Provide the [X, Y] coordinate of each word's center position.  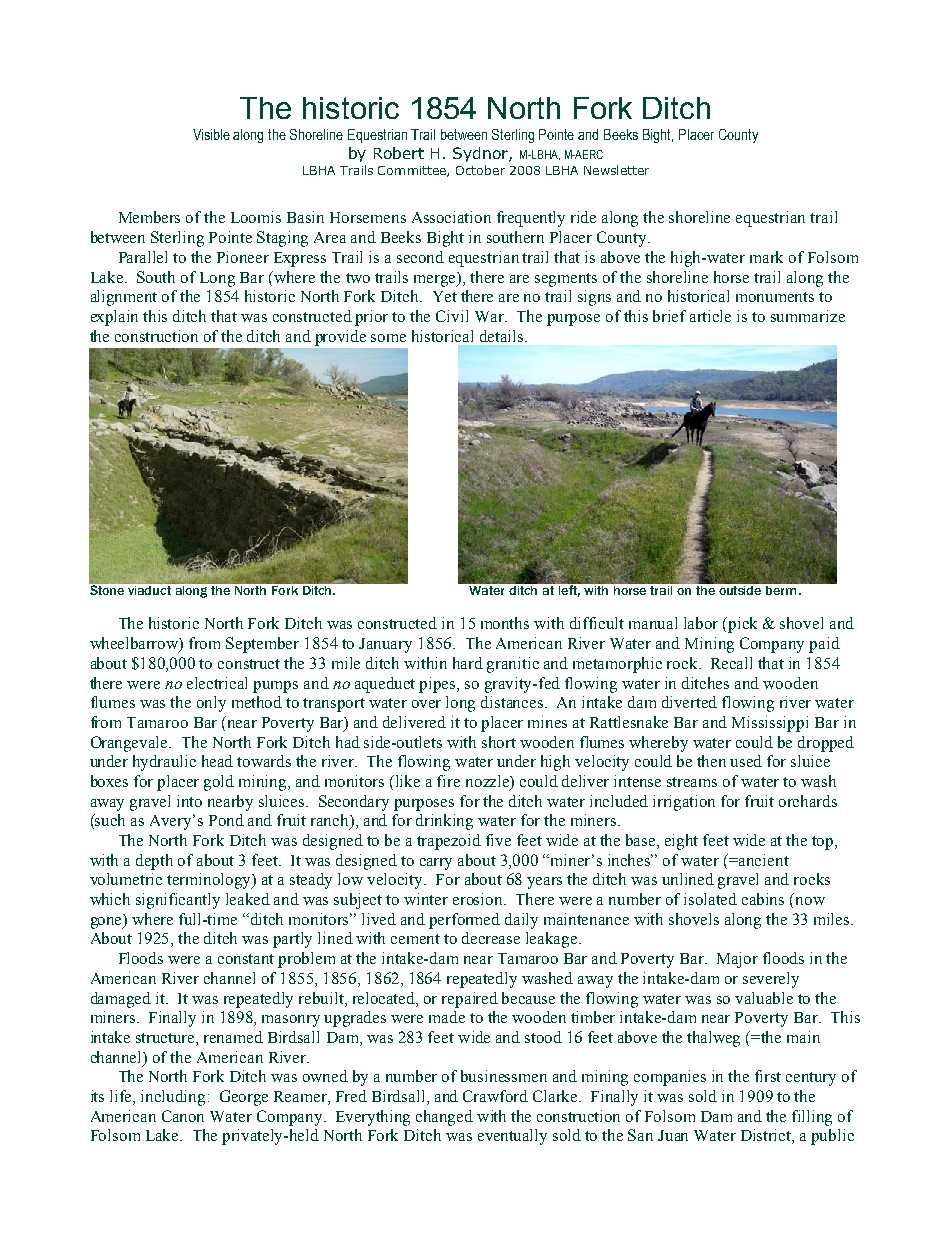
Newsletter [616, 170]
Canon [183, 1116]
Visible [211, 134]
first [768, 1076]
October [480, 170]
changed [444, 1118]
